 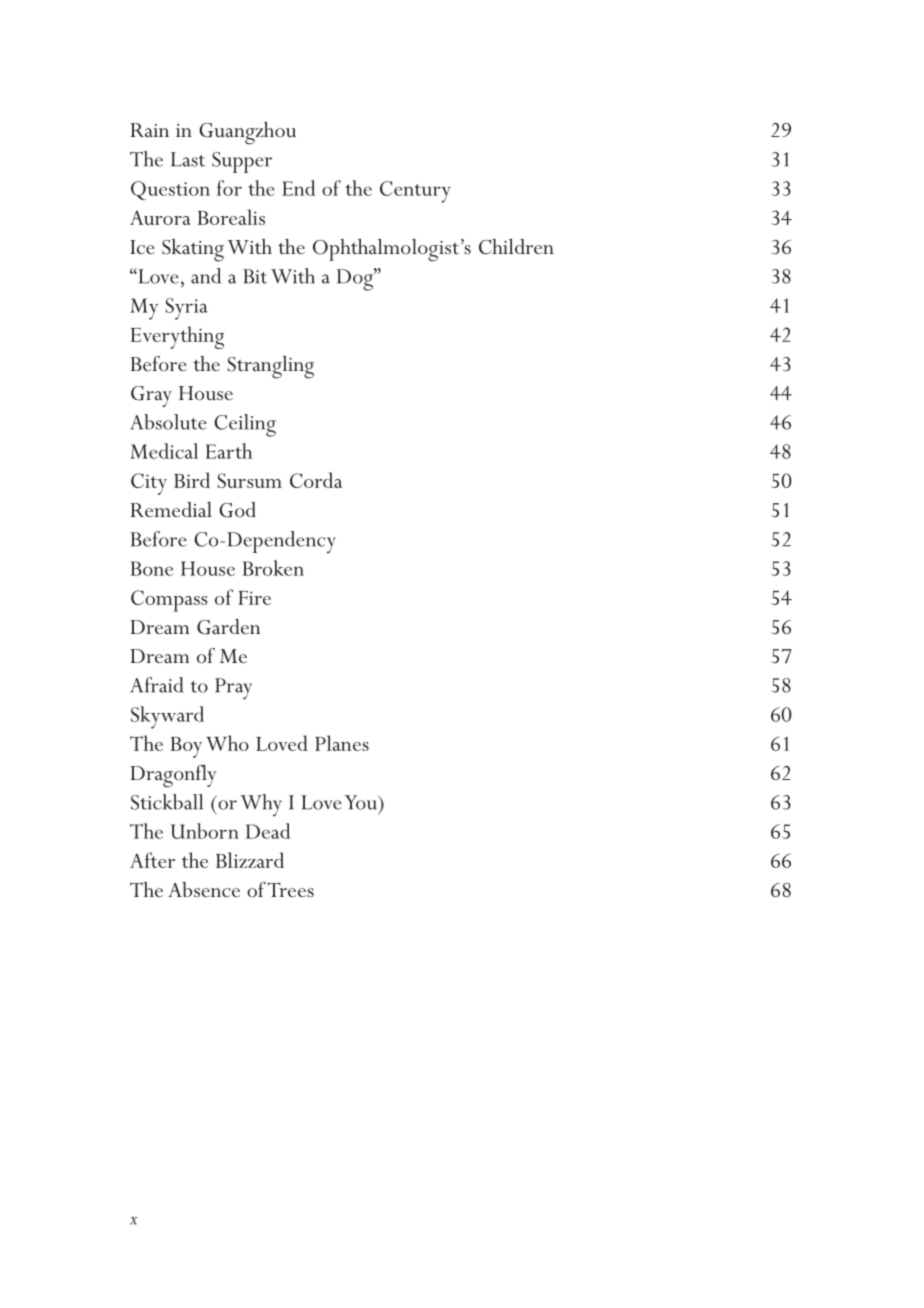 What do you see at coordinates (204, 889) in the screenshot?
I see `Absence` at bounding box center [204, 889].
